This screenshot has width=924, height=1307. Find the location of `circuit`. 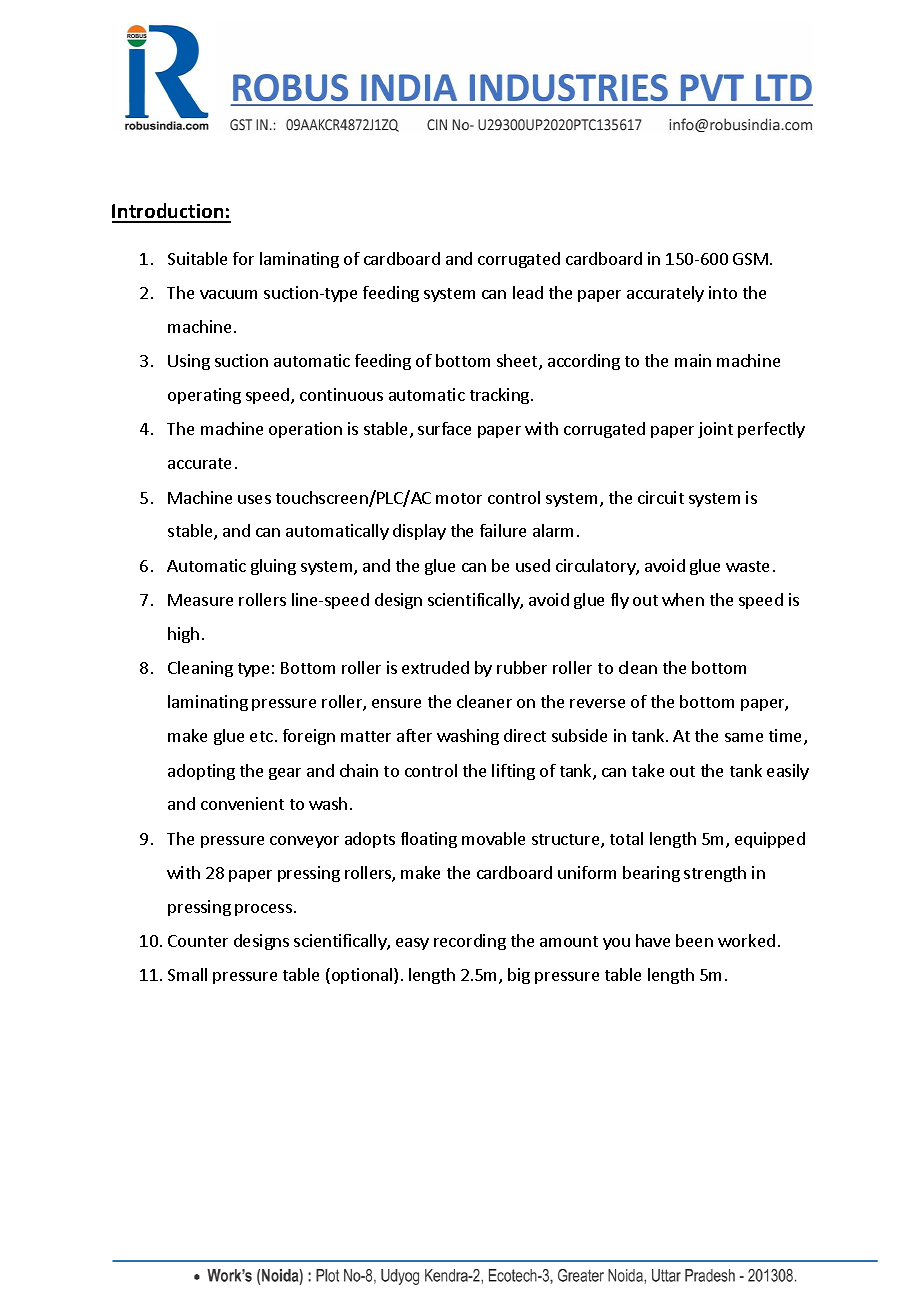

circuit is located at coordinates (661, 497).
